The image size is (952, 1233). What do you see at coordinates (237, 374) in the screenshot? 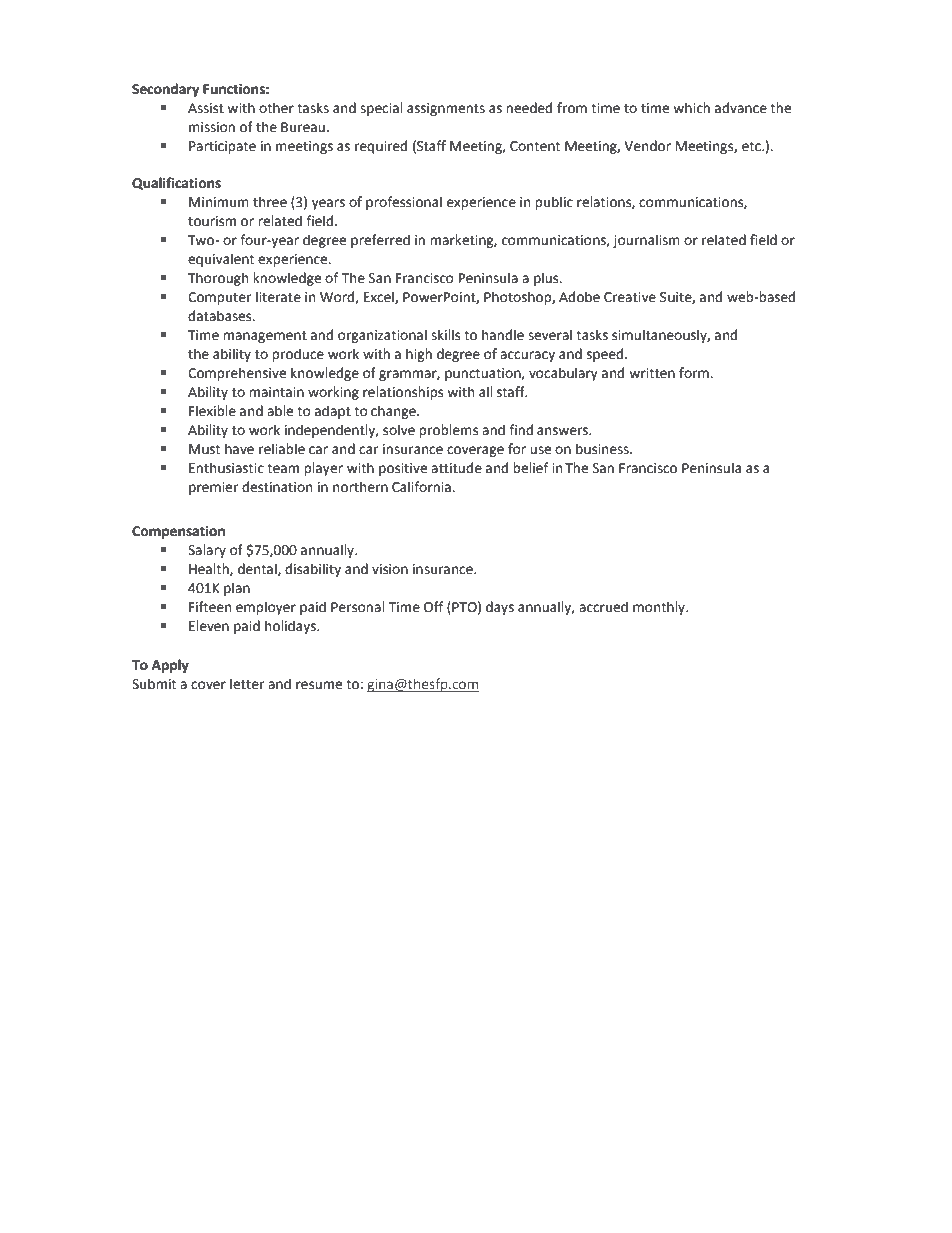
I see `Comprehensive` at bounding box center [237, 374].
